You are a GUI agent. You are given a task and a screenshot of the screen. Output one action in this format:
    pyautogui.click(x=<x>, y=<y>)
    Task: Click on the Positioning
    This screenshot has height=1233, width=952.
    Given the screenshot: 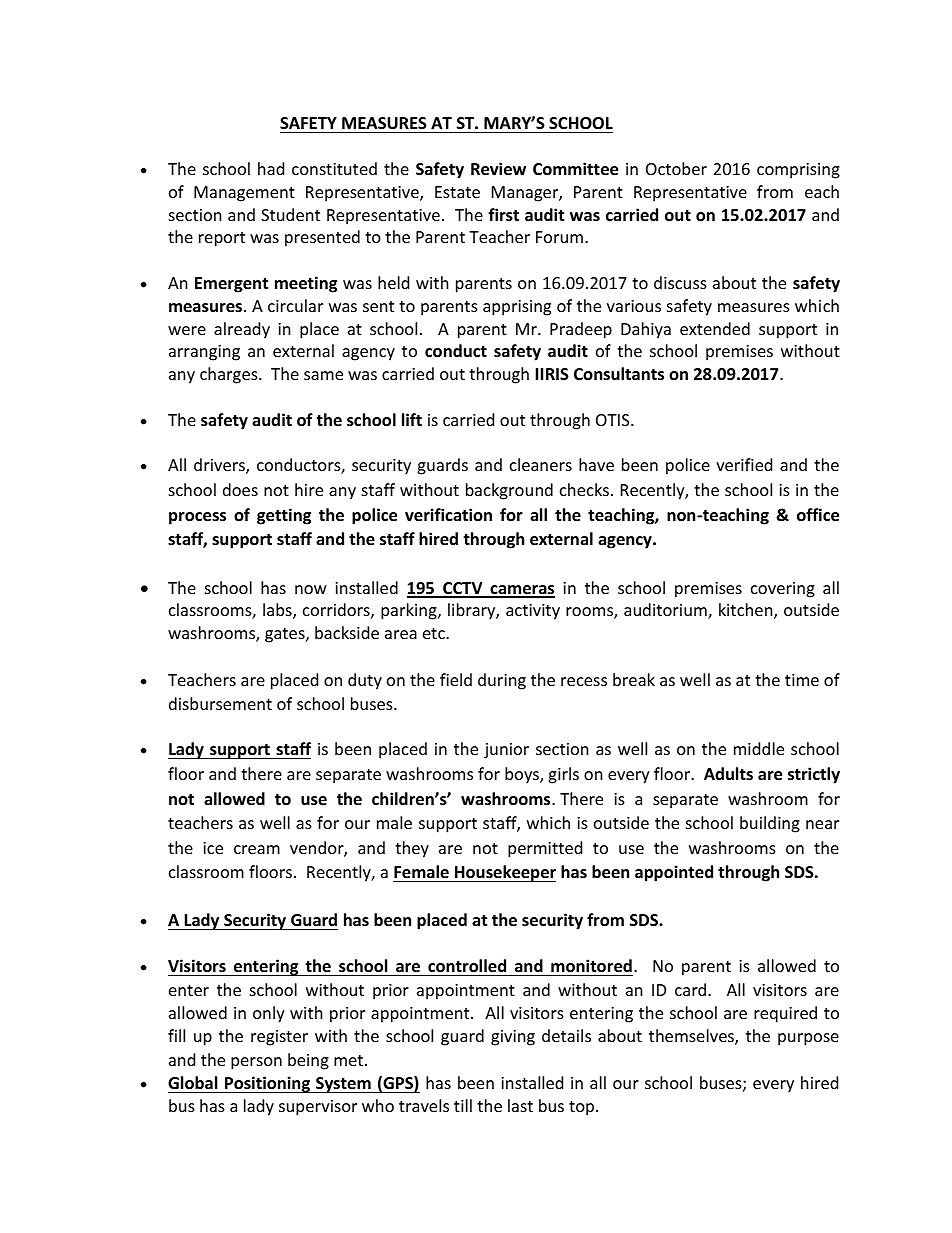 What is the action you would take?
    pyautogui.click(x=267, y=1084)
